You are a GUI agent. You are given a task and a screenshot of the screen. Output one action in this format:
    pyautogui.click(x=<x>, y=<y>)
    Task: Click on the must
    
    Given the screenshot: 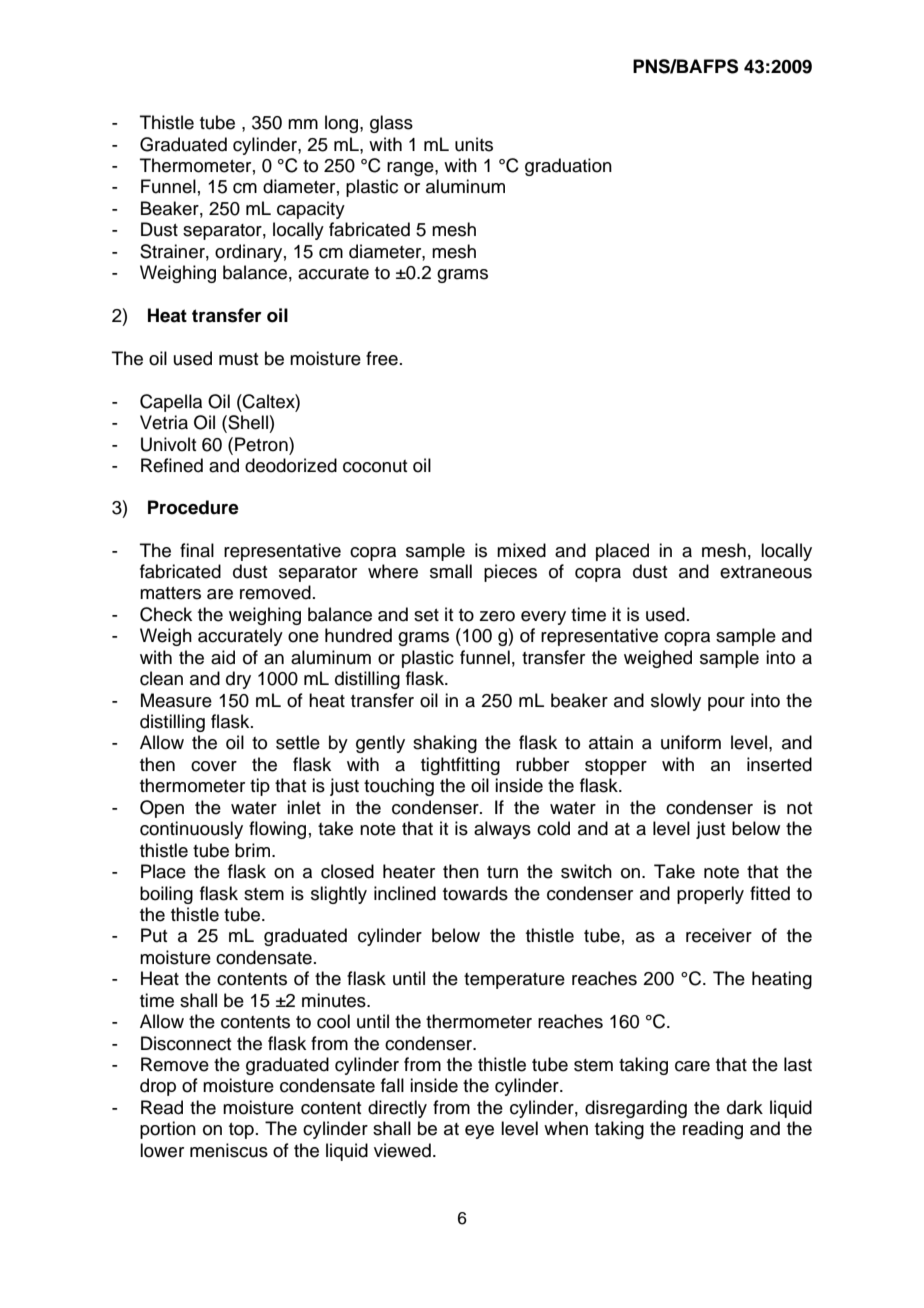 What is the action you would take?
    pyautogui.click(x=238, y=359)
